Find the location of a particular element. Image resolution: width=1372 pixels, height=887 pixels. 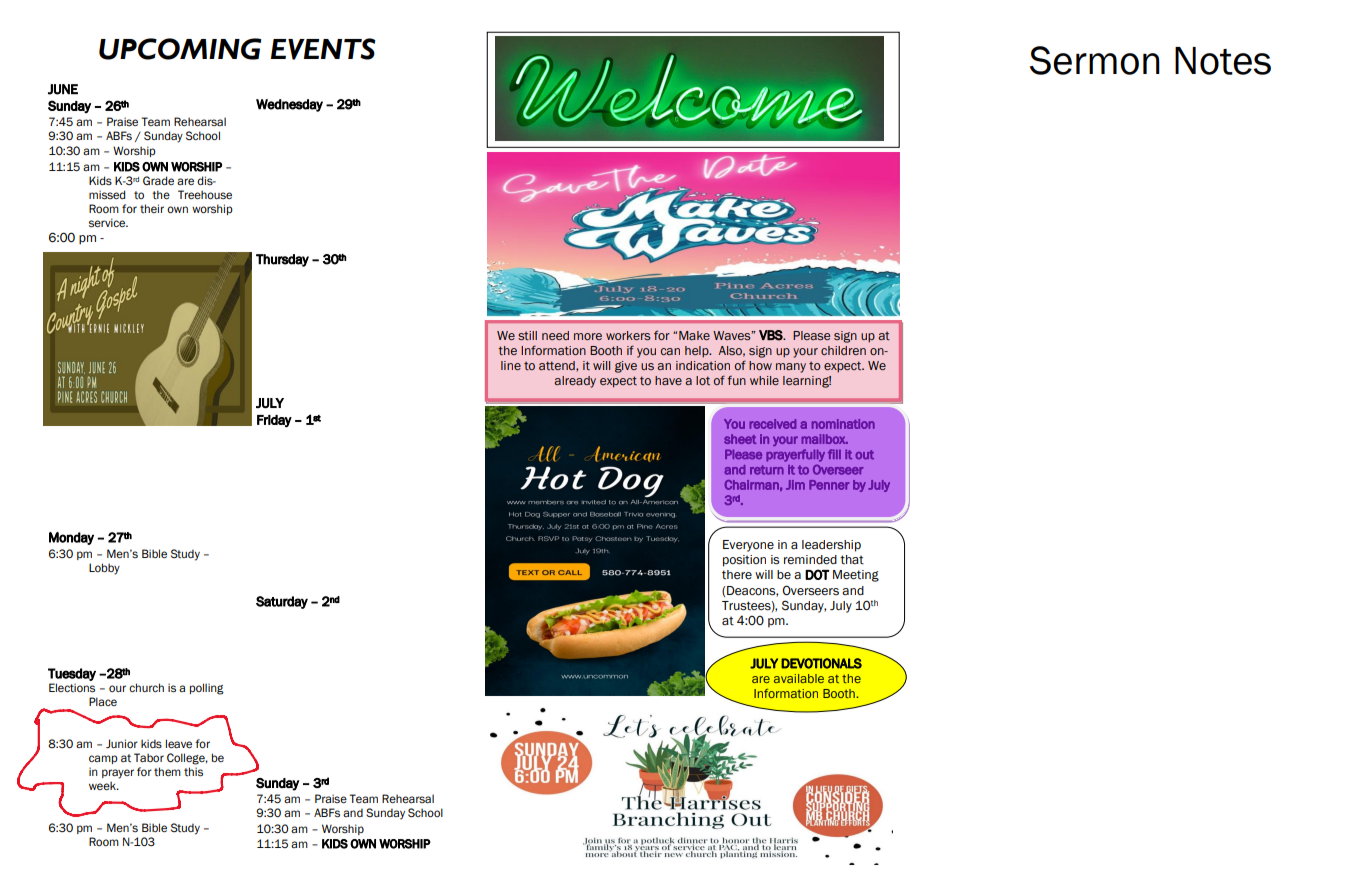

Friday is located at coordinates (274, 421).
